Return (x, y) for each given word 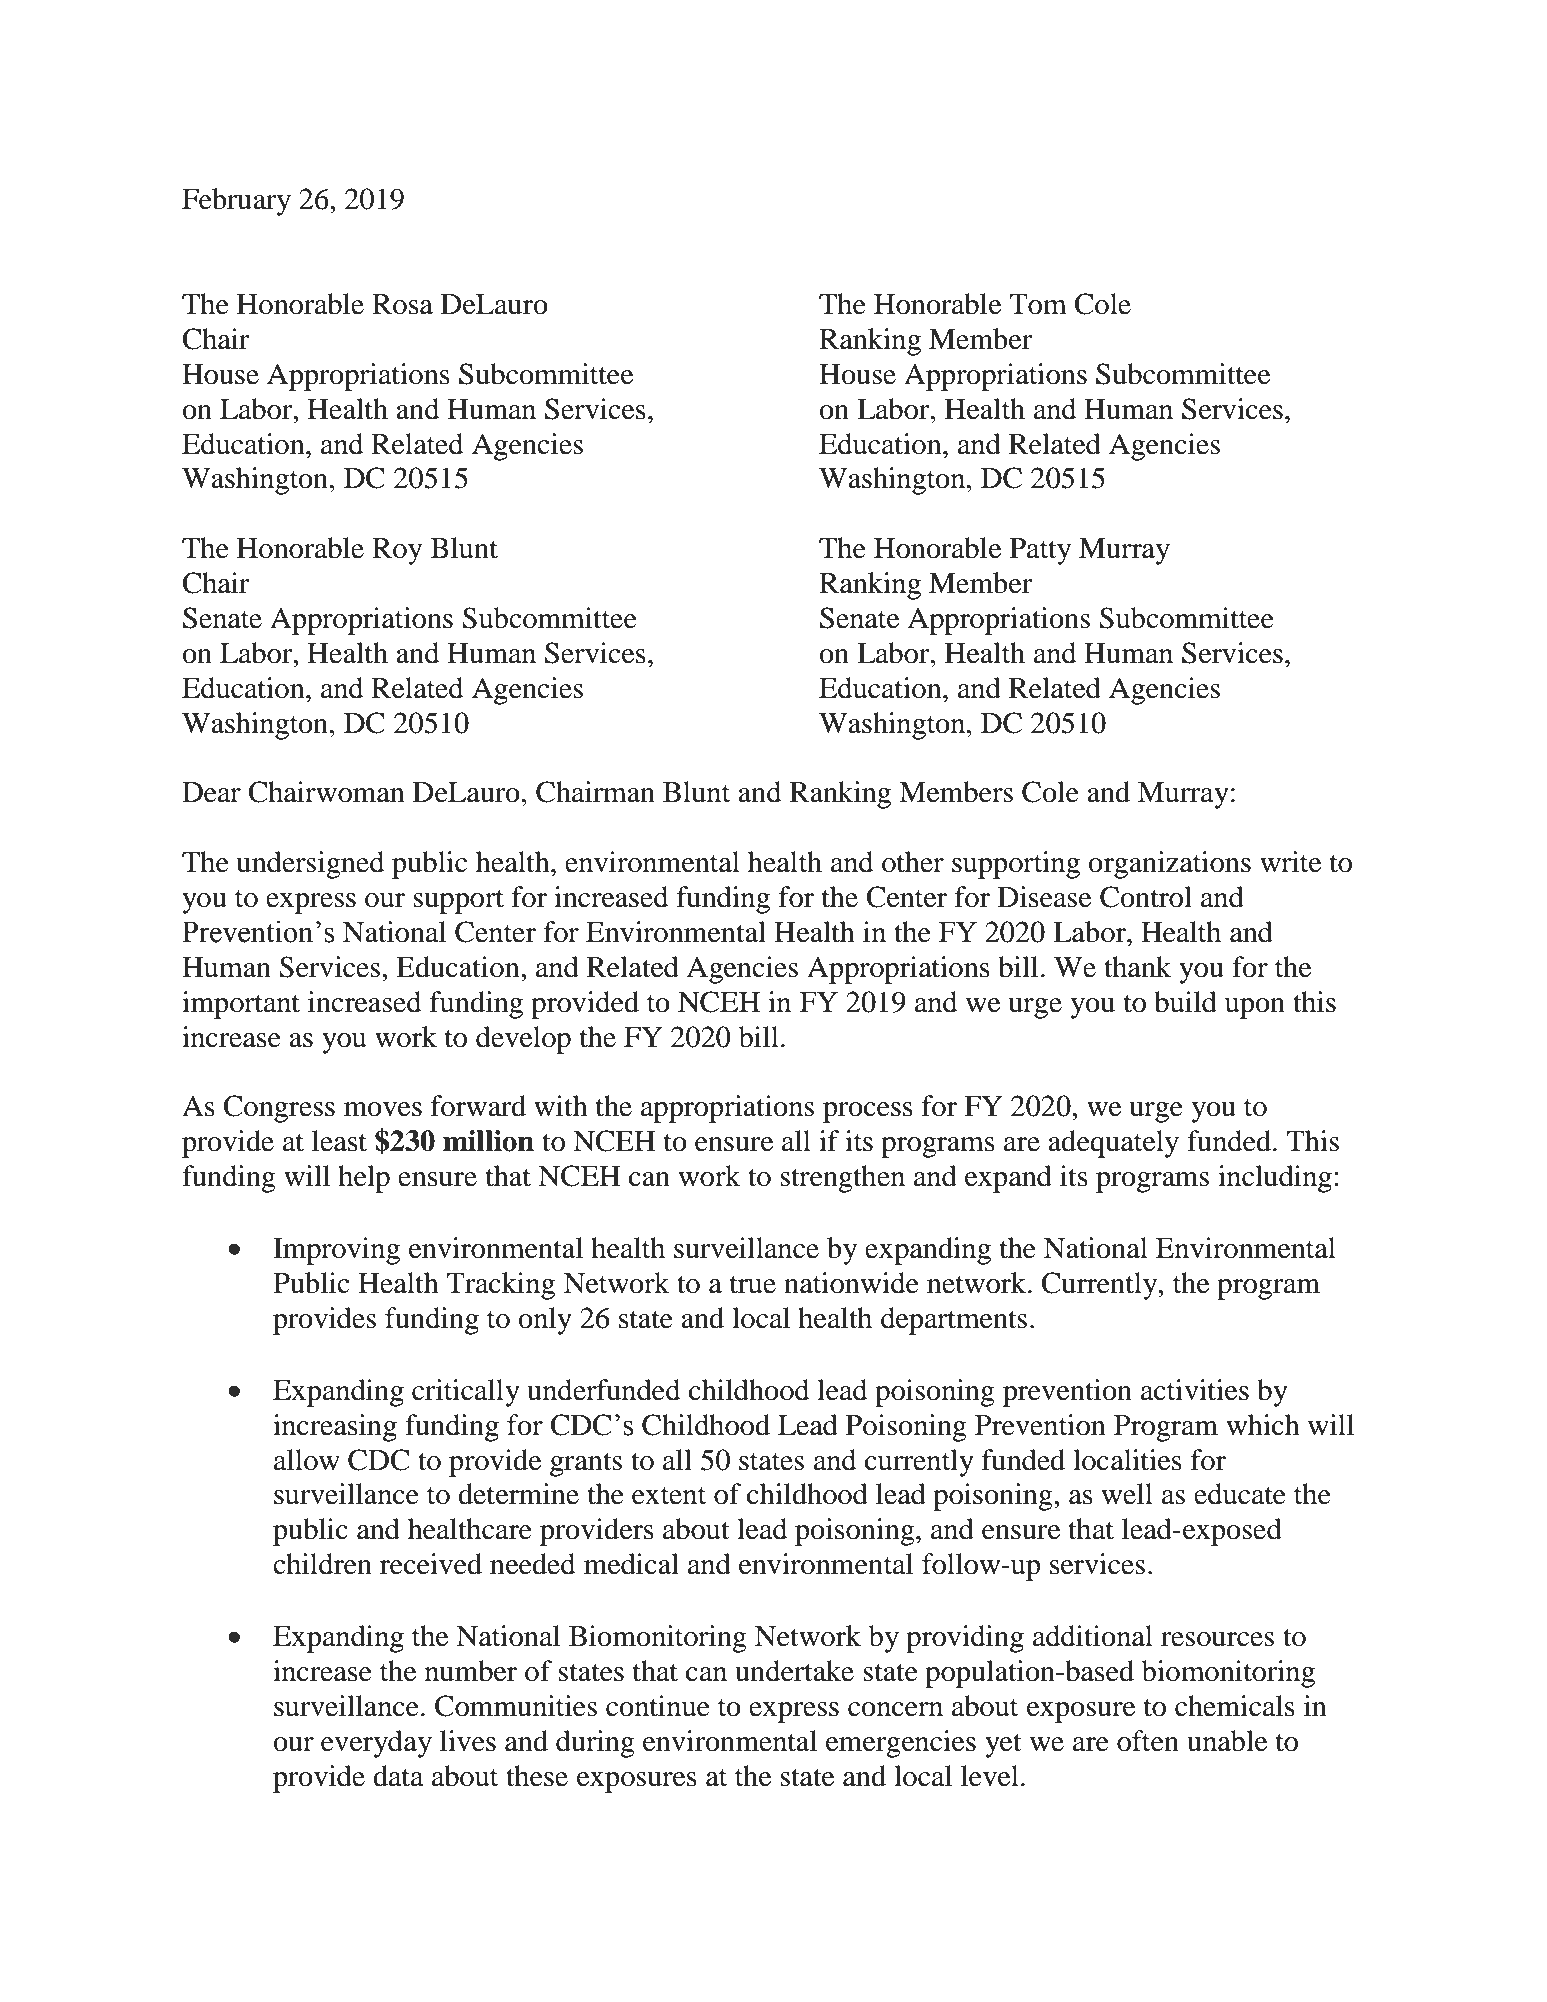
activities (1195, 1390)
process (868, 1112)
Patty (1040, 551)
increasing (335, 1428)
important (241, 1005)
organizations (1169, 865)
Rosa (402, 304)
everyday (376, 1744)
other (913, 862)
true (753, 1285)
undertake (794, 1671)
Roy (397, 551)
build (1185, 1002)
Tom (1038, 304)
